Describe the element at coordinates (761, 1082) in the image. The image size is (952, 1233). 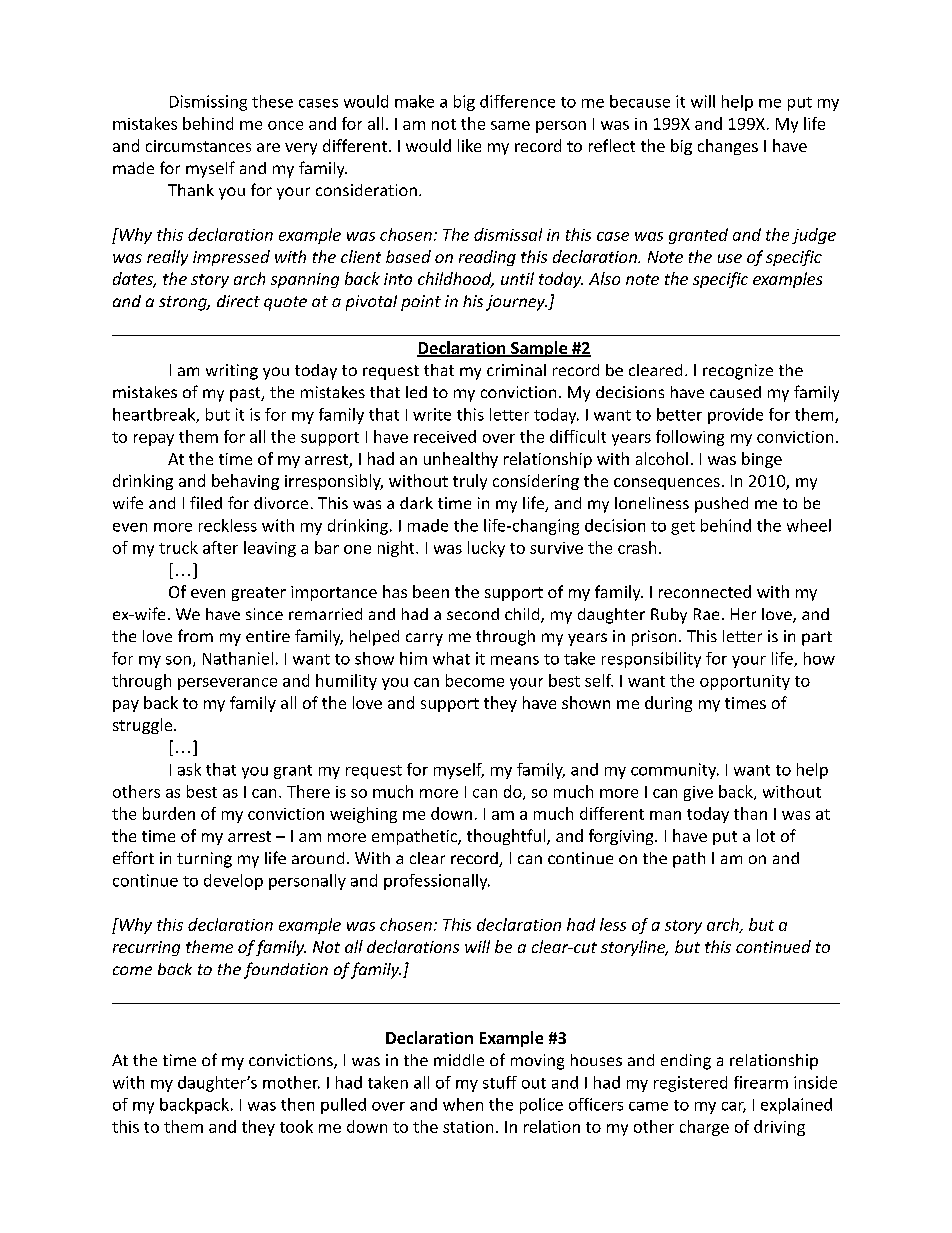
I see `firearm` at that location.
